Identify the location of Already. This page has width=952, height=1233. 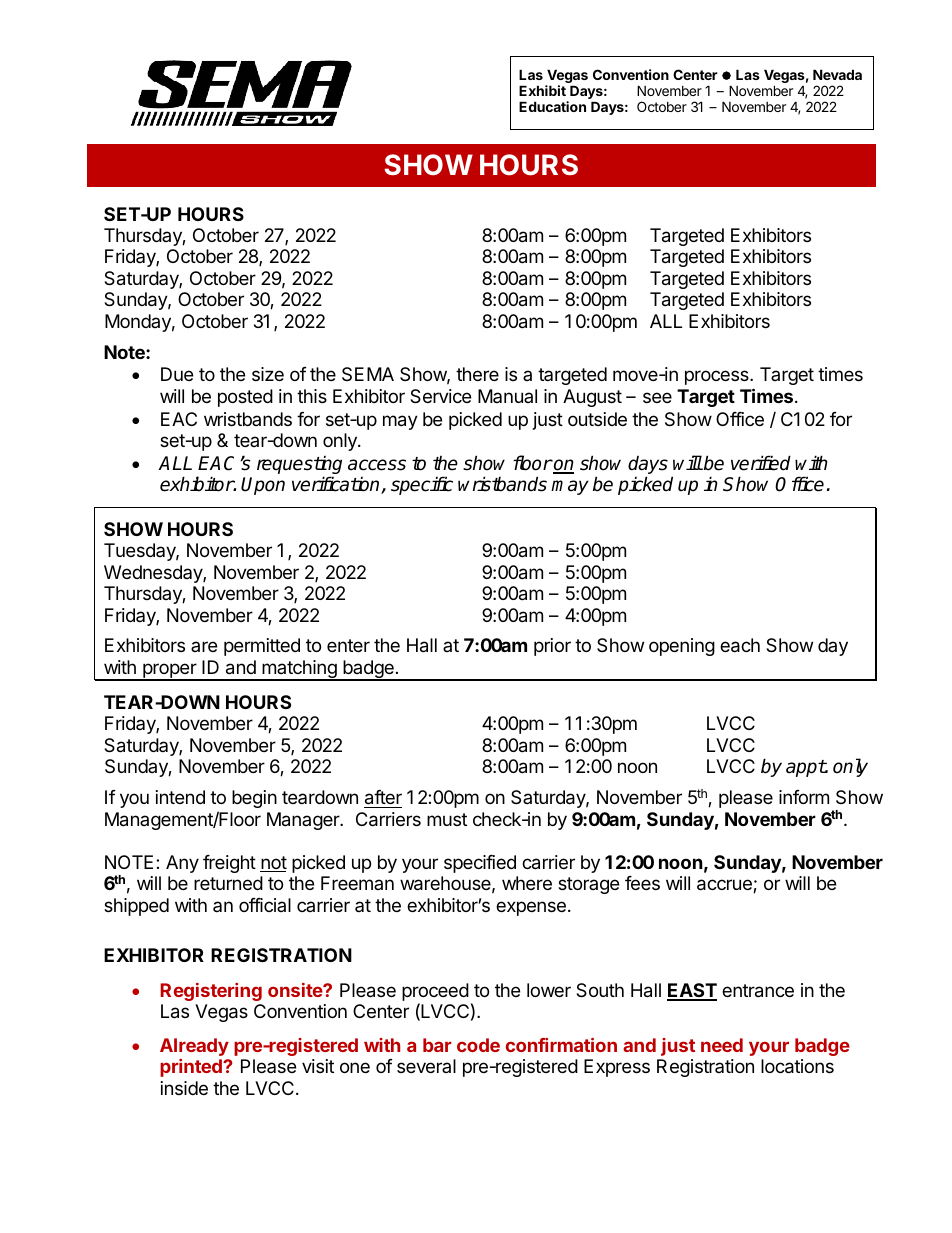
(194, 1047).
